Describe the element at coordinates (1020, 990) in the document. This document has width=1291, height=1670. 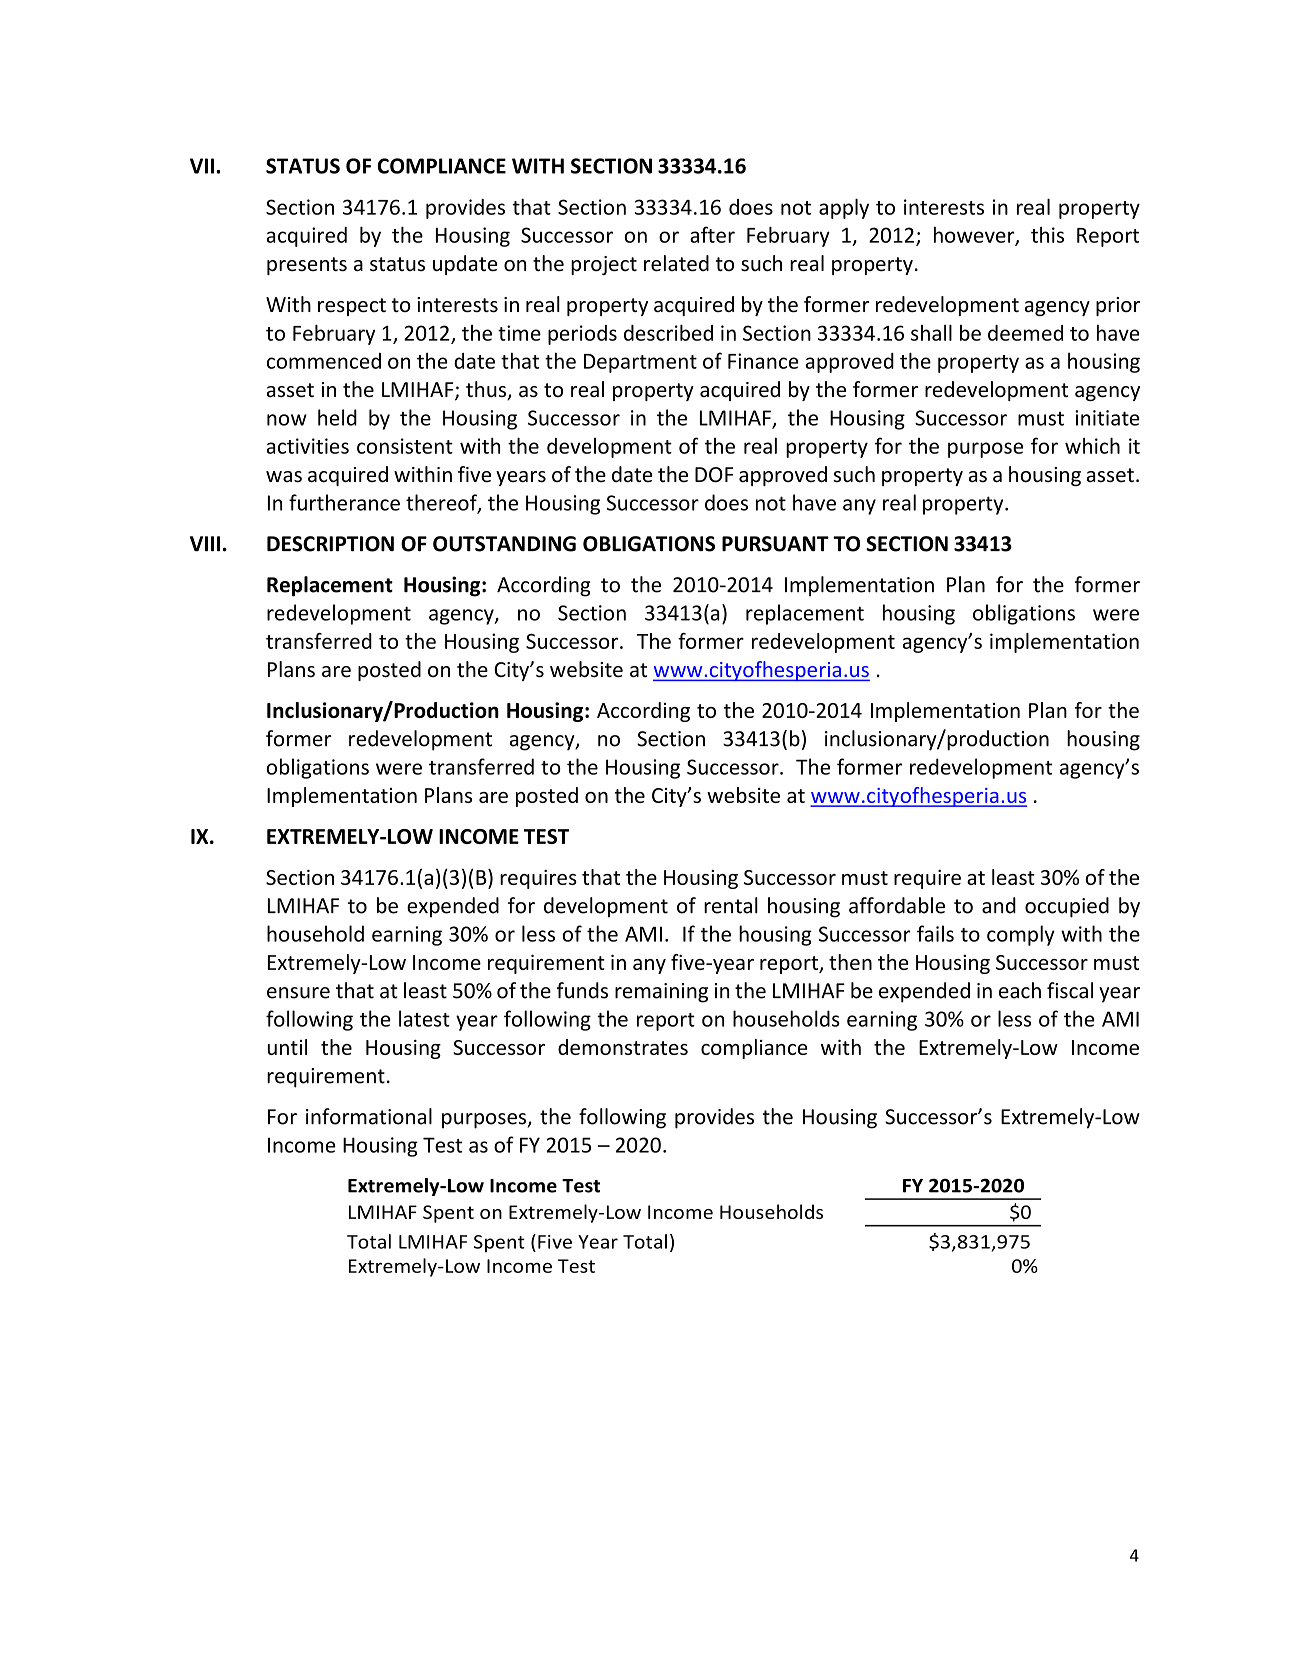
I see `each` at that location.
